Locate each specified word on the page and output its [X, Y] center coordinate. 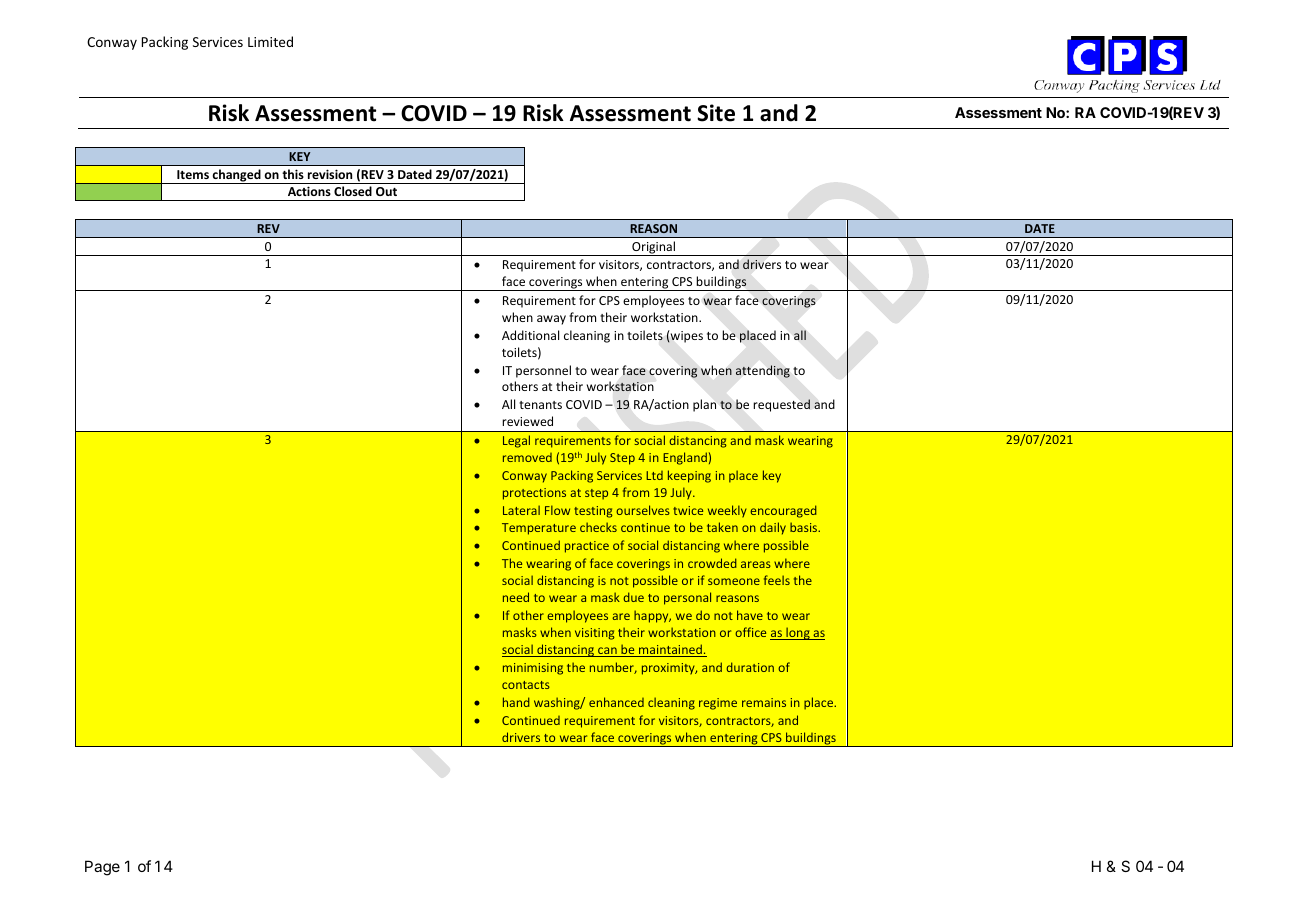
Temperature [539, 529]
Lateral [521, 510]
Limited [270, 41]
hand [516, 702]
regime [718, 704]
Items [193, 174]
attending [763, 371]
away [551, 320]
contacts [526, 685]
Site [716, 113]
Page [102, 868]
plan [704, 405]
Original [653, 248]
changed [237, 176]
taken [722, 527]
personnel [543, 371]
